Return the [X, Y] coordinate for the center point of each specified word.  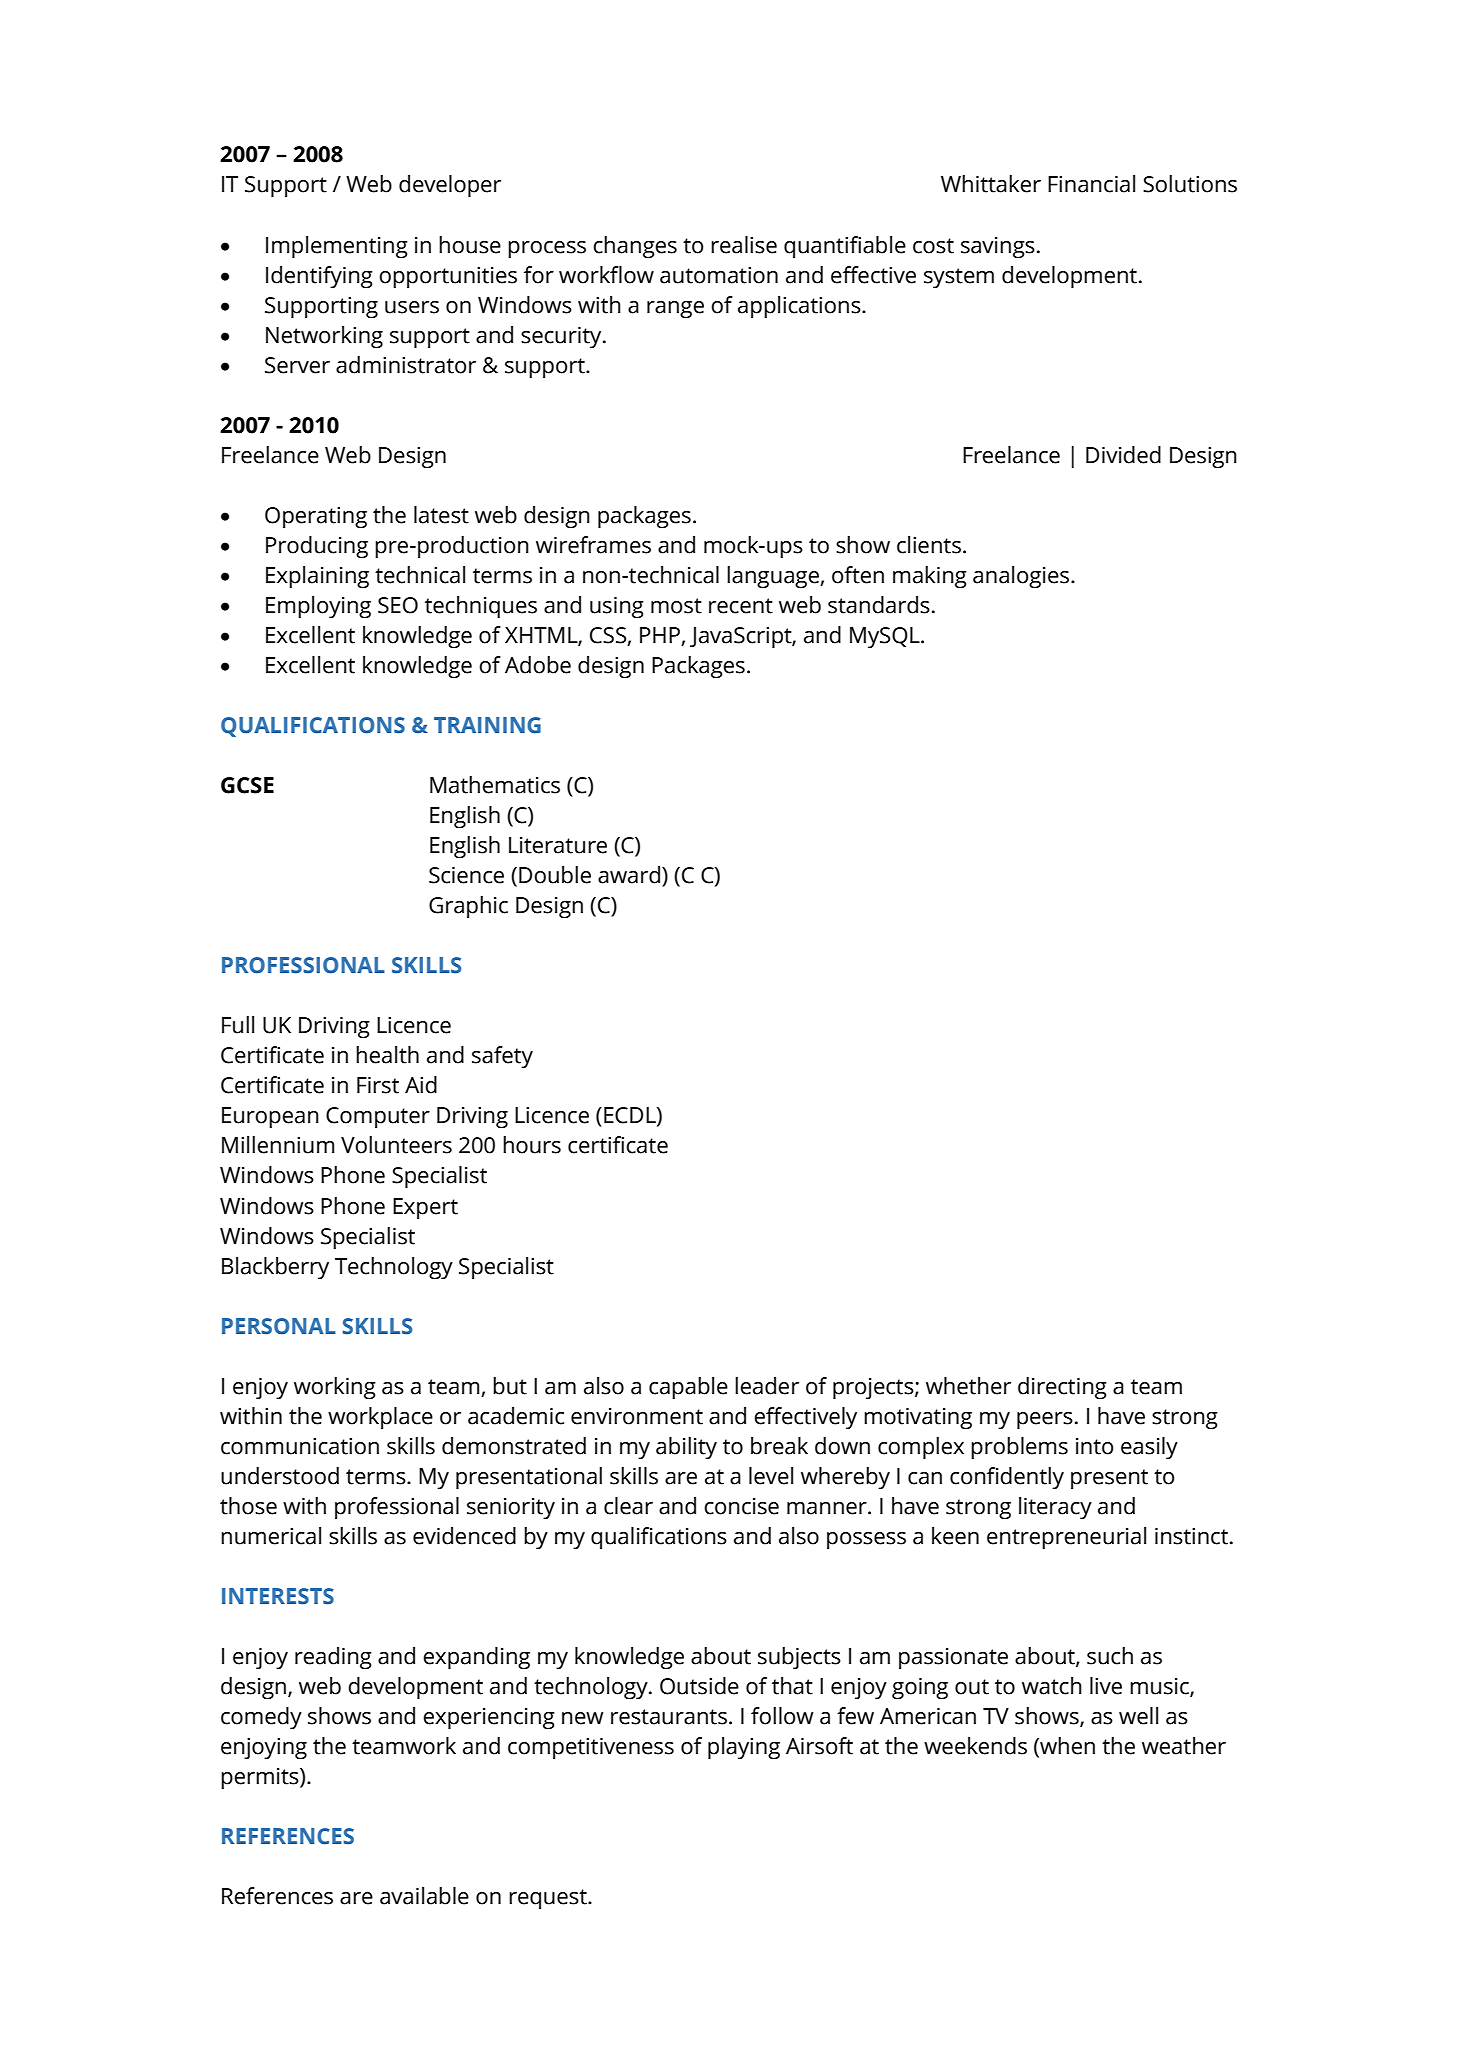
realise [744, 245]
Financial [1091, 184]
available [424, 1896]
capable [688, 1388]
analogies [1022, 577]
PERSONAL [279, 1326]
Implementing [337, 247]
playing [744, 1748]
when [1066, 1747]
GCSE [247, 785]
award [630, 875]
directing [1062, 1388]
